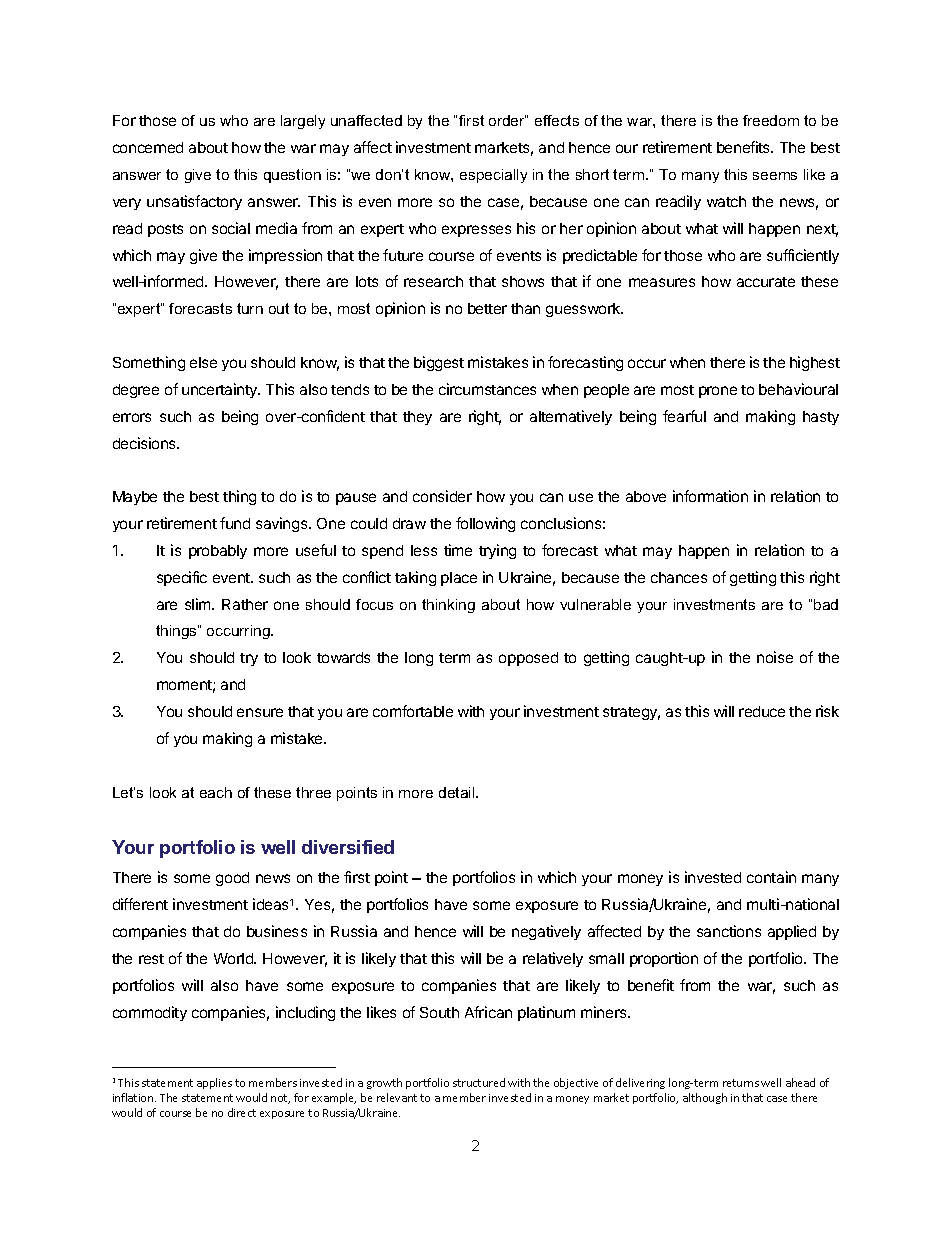  Describe the element at coordinates (448, 606) in the screenshot. I see `thinking` at that location.
